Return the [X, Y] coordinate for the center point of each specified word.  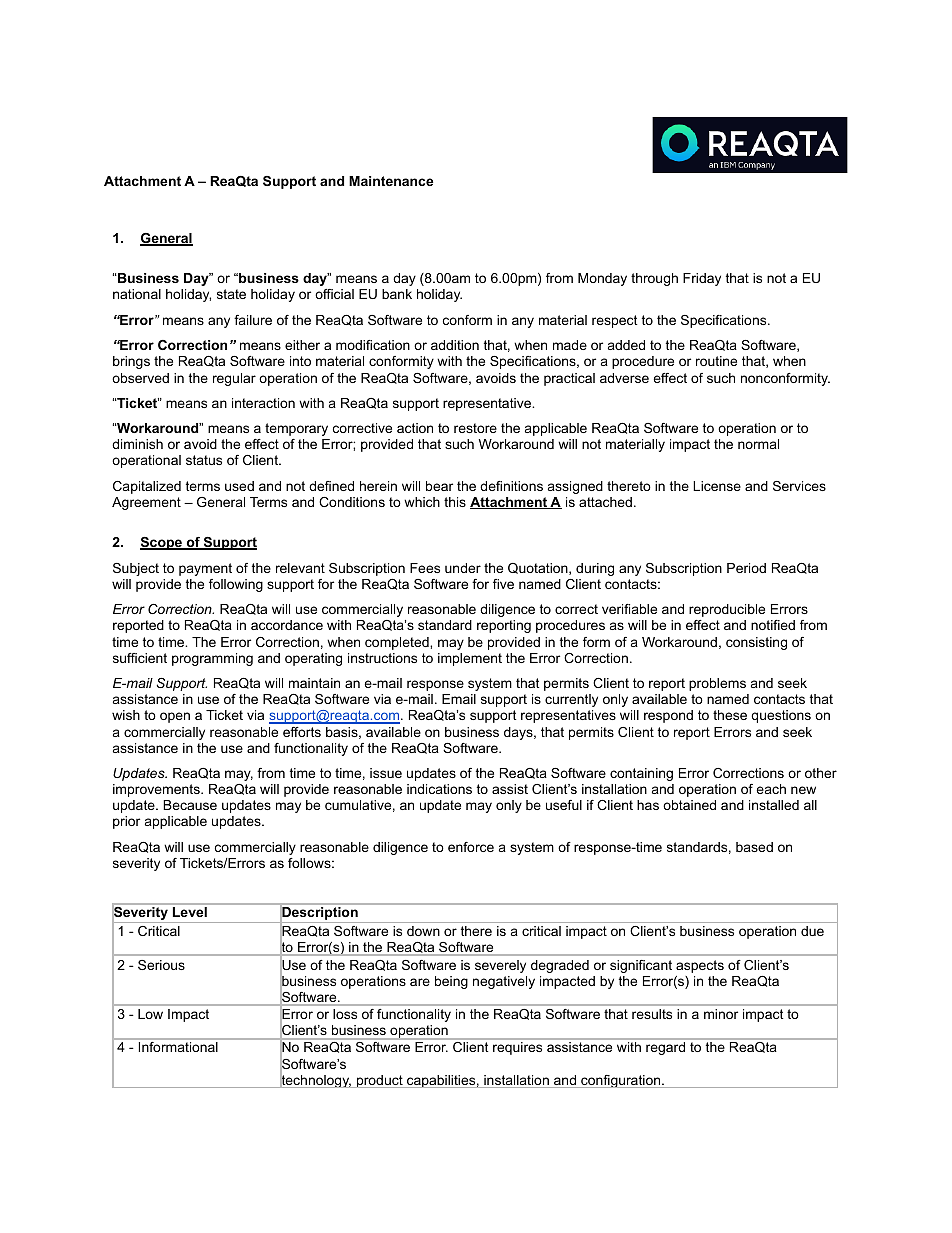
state [231, 294]
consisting [756, 643]
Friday [702, 279]
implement [470, 659]
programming [212, 659]
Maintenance [391, 181]
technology [315, 1080]
